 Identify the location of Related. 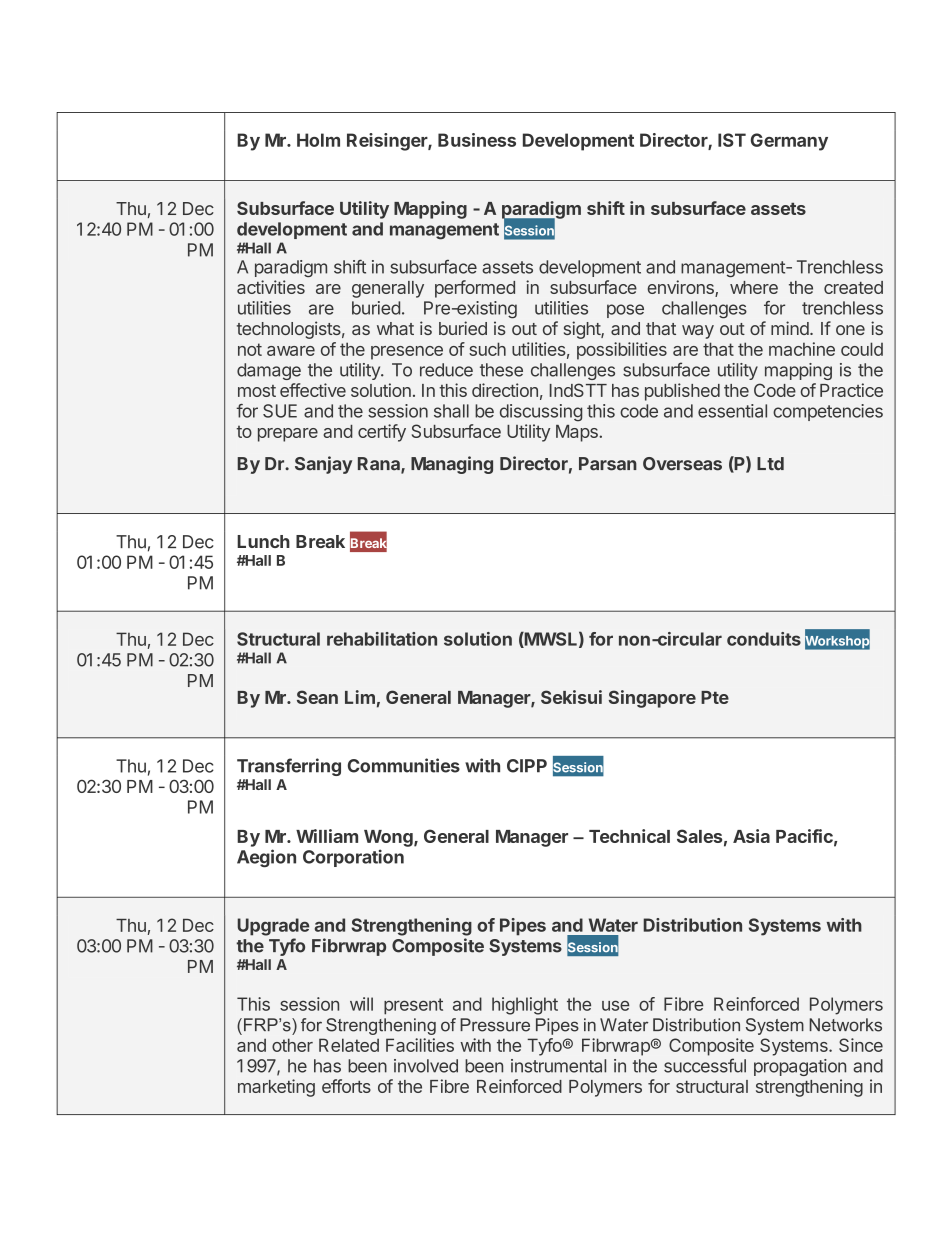
(349, 1045).
